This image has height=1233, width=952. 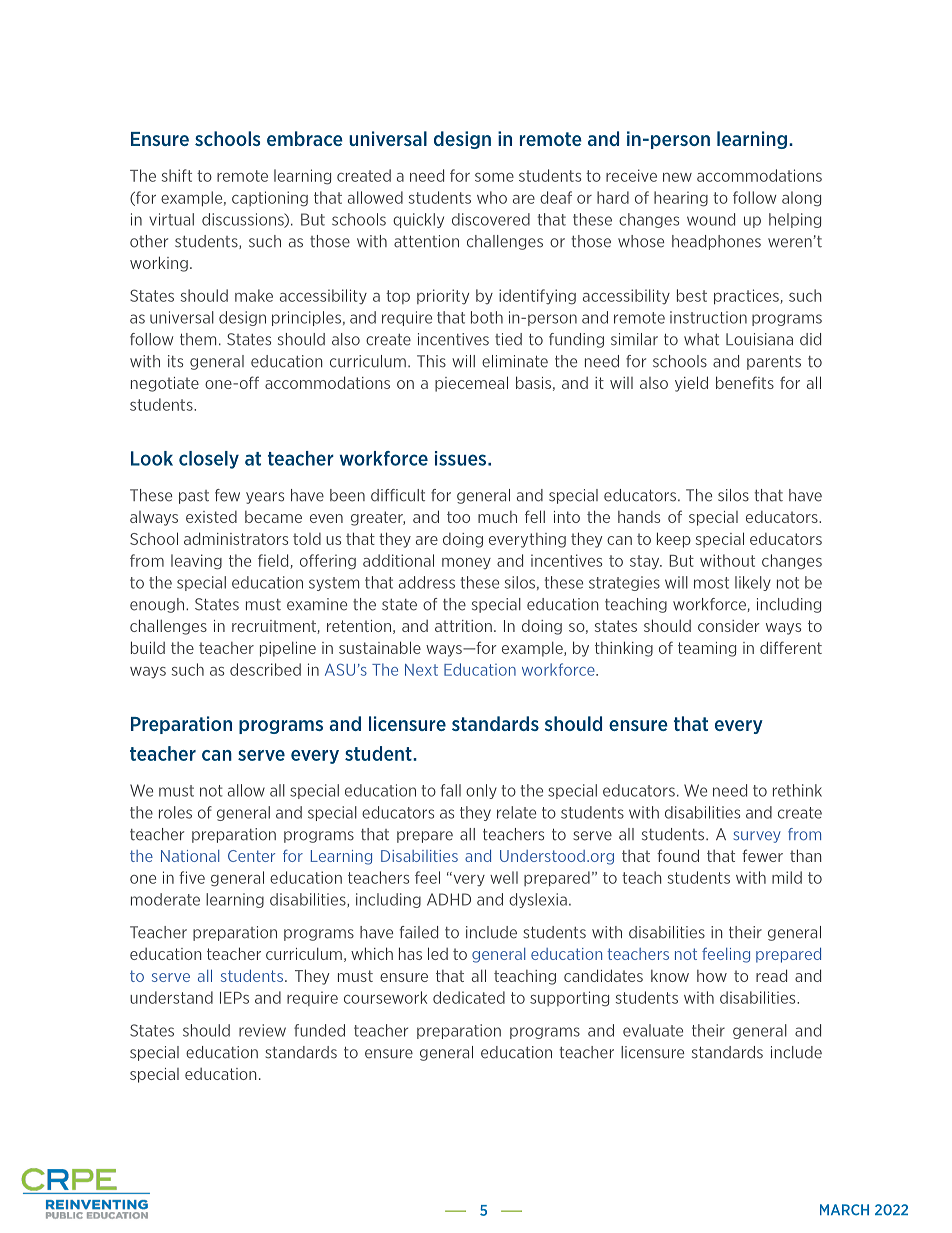 I want to click on piecemeal, so click(x=471, y=384).
